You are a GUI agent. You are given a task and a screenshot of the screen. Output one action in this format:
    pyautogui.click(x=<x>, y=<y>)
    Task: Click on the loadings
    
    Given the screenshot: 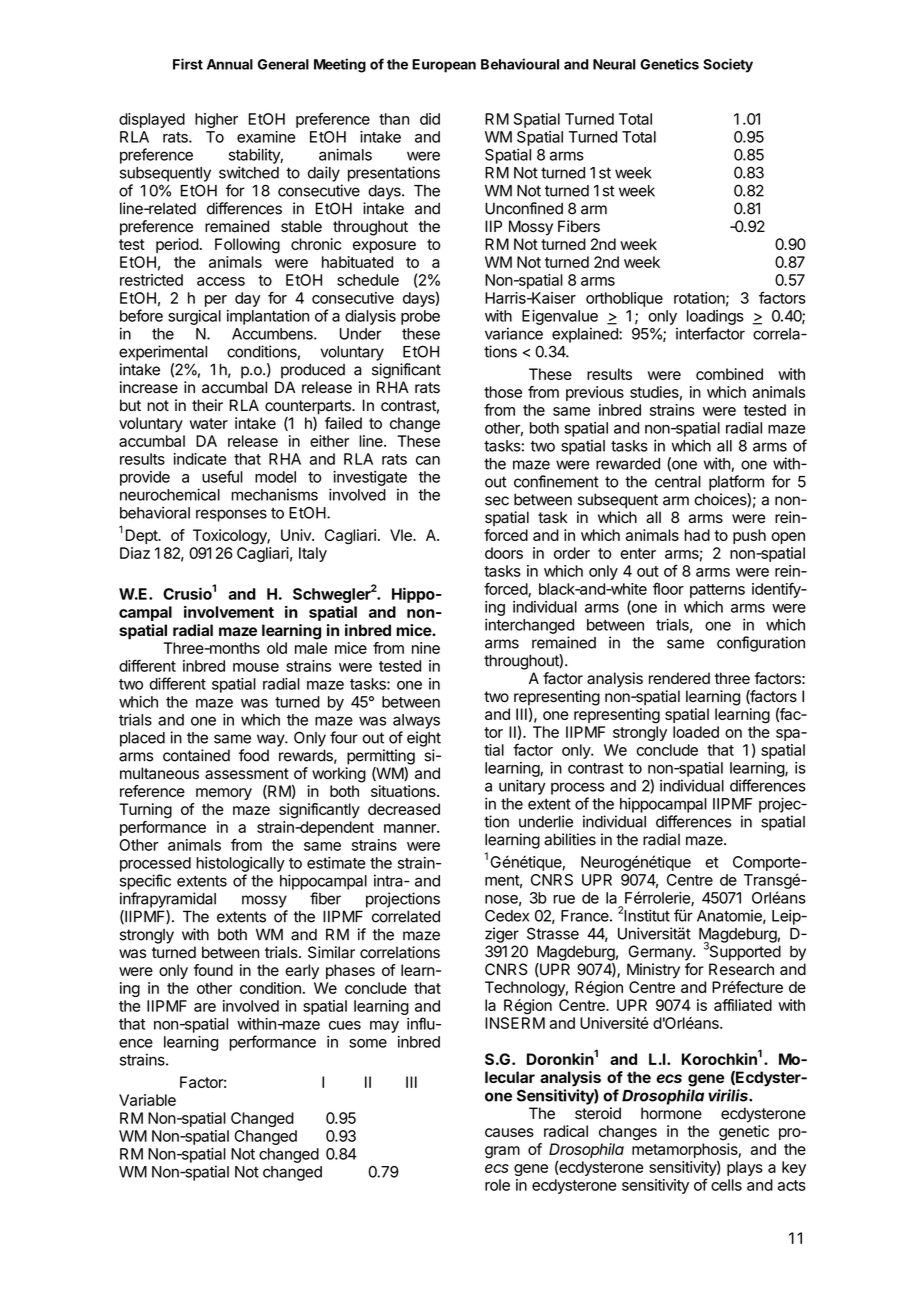 What is the action you would take?
    pyautogui.click(x=715, y=317)
